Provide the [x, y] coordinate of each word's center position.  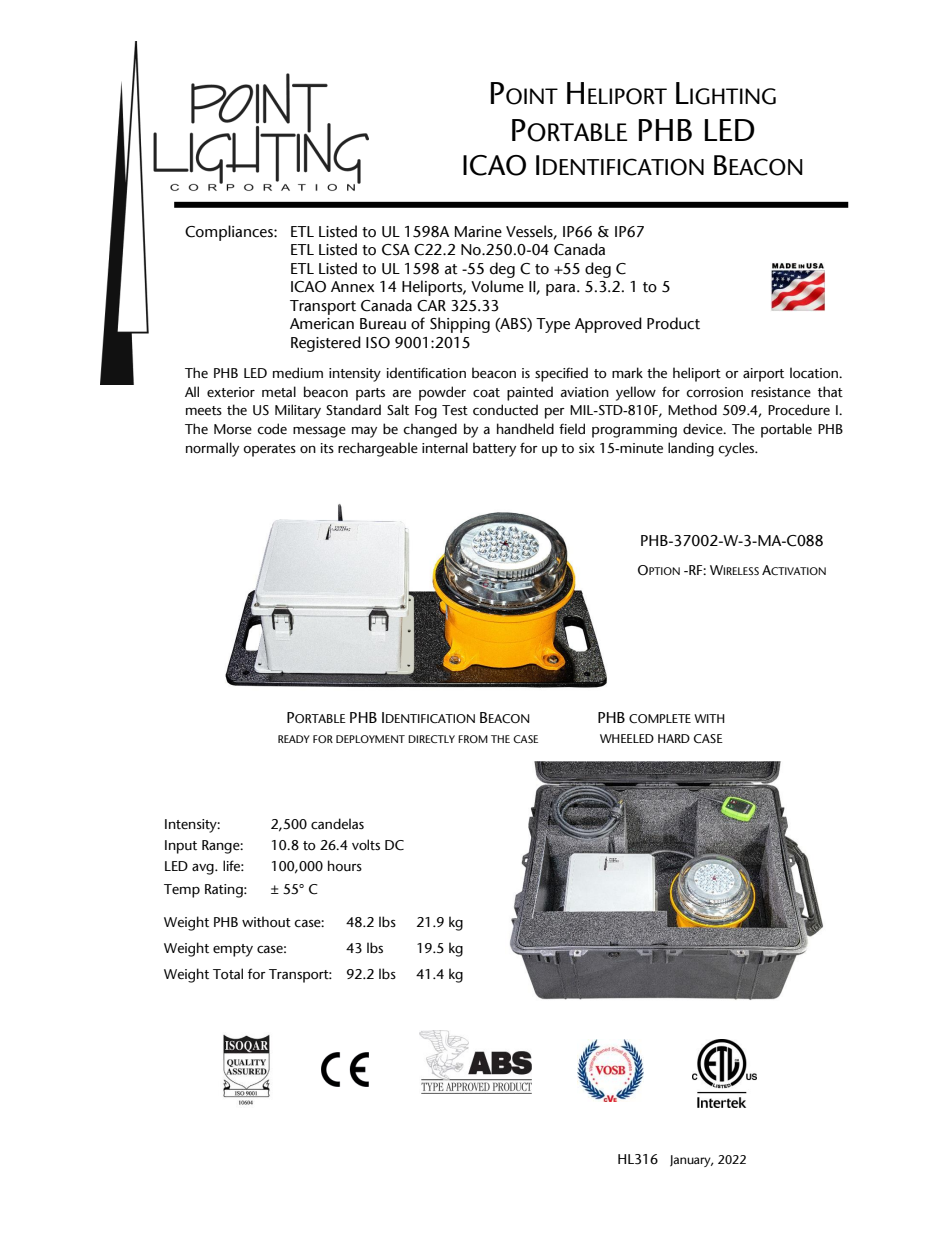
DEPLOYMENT [370, 739]
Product [673, 323]
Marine [478, 232]
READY [294, 739]
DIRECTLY [431, 739]
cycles [737, 449]
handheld [525, 429]
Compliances [230, 233]
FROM [473, 739]
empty [233, 950]
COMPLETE [660, 719]
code [272, 429]
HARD [674, 738]
